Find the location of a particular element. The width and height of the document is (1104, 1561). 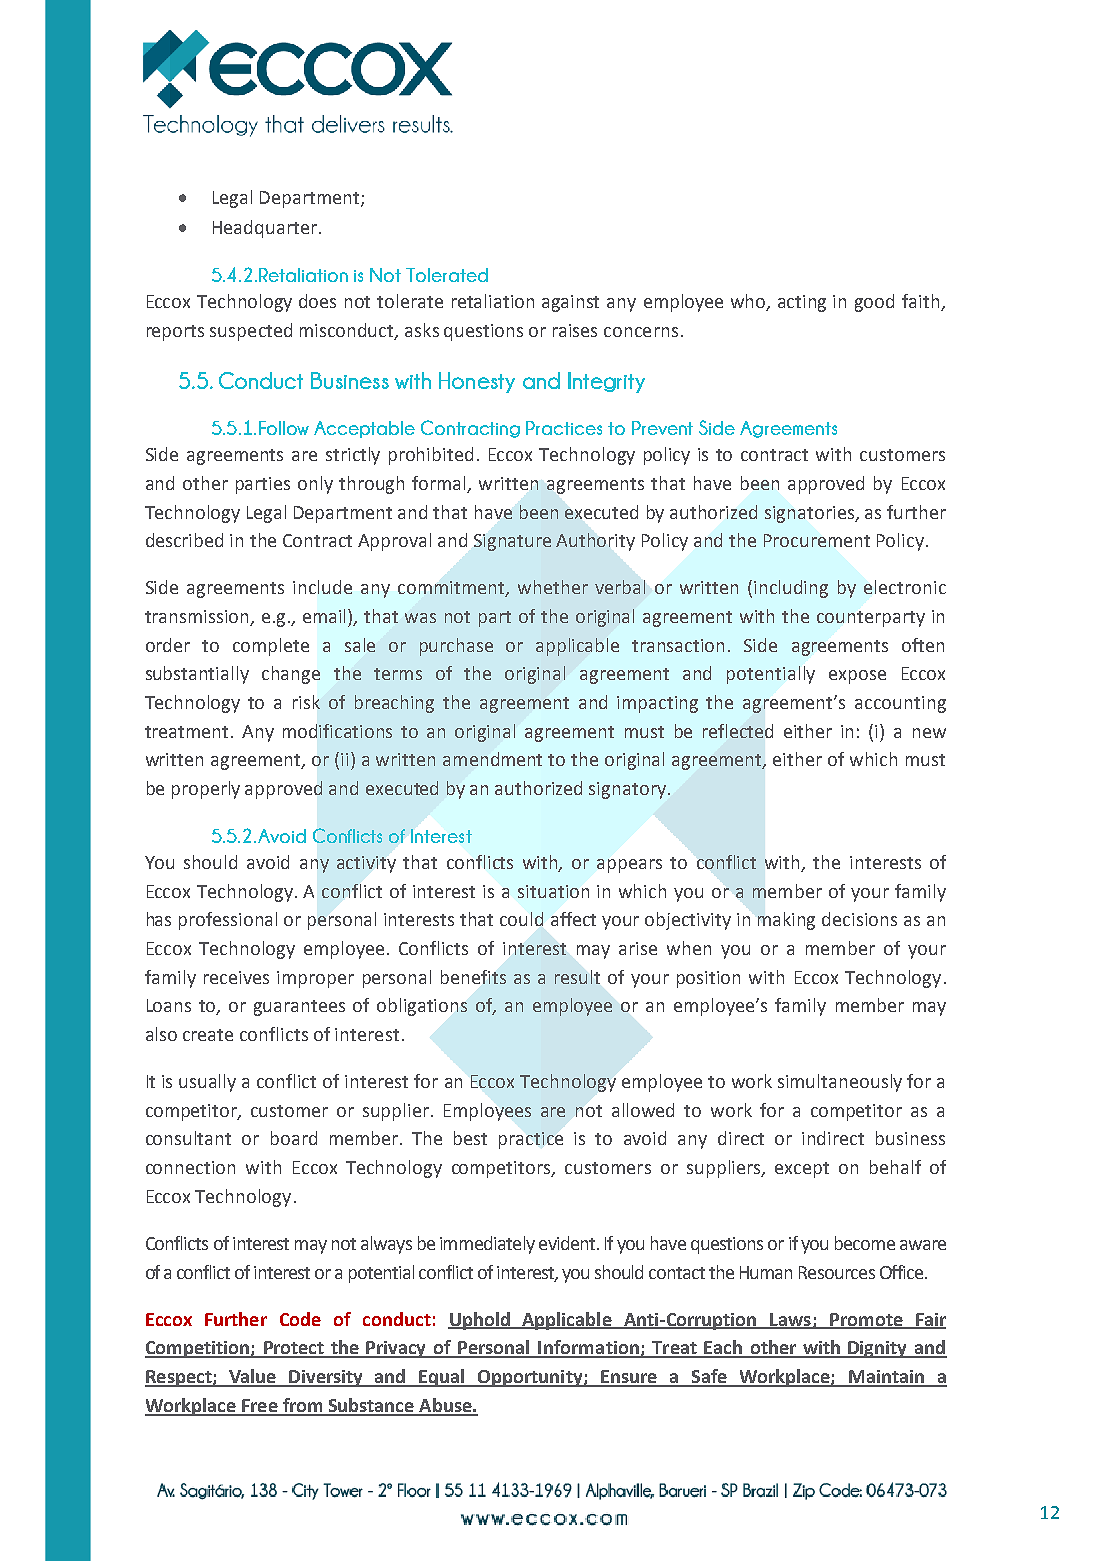

amendment is located at coordinates (492, 759).
